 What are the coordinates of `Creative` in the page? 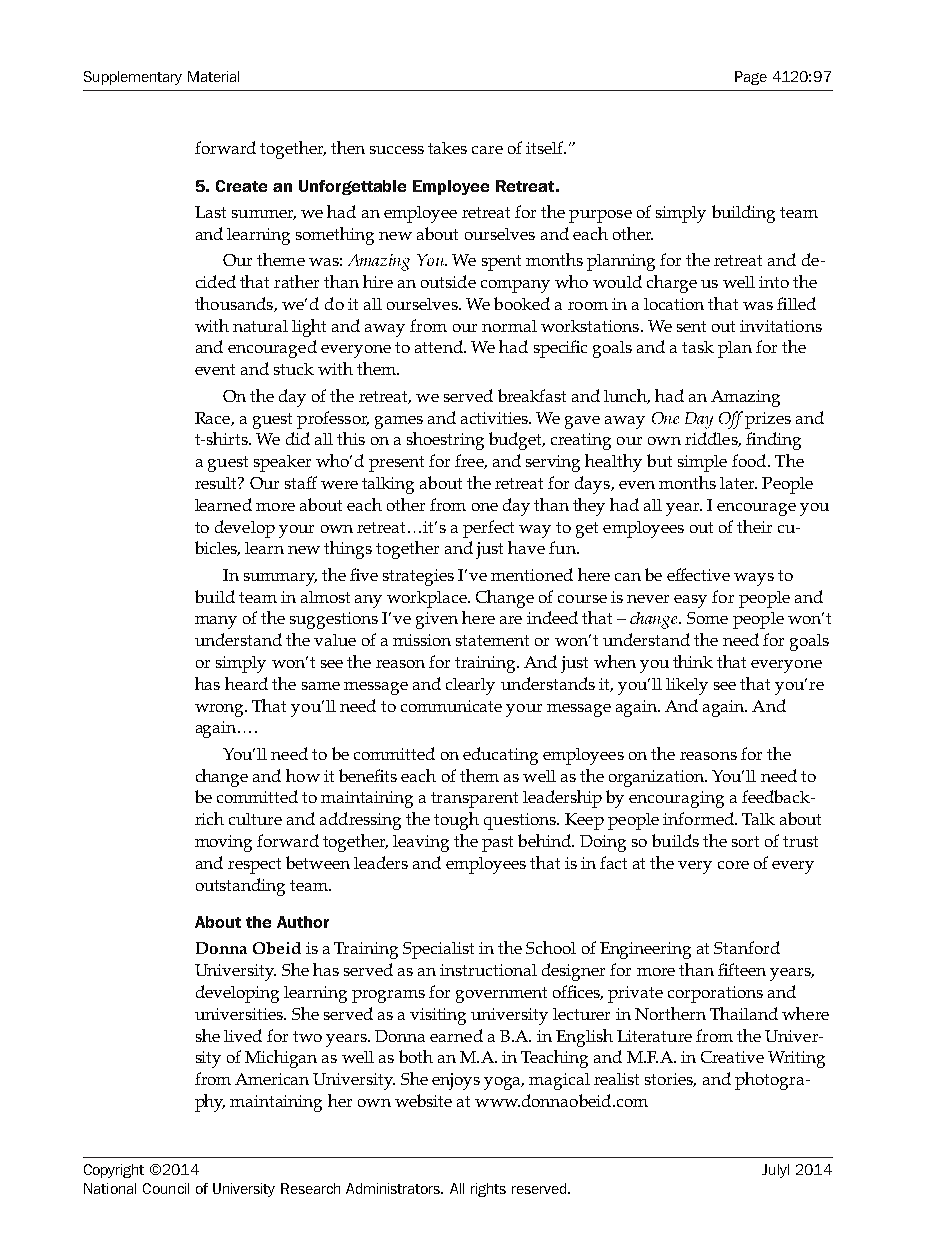 It's located at (732, 1057).
